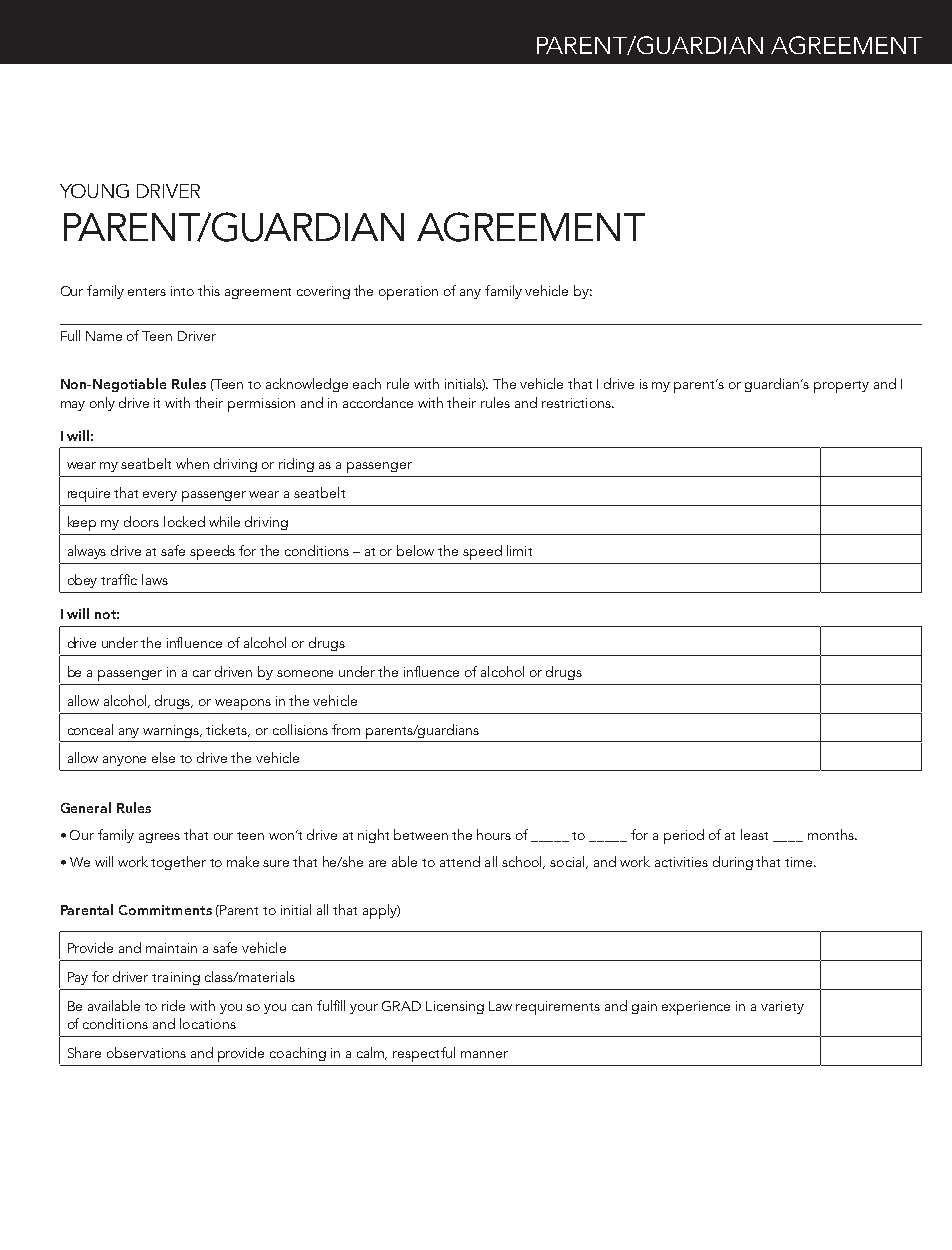 This screenshot has height=1250, width=952. I want to click on below, so click(415, 550).
